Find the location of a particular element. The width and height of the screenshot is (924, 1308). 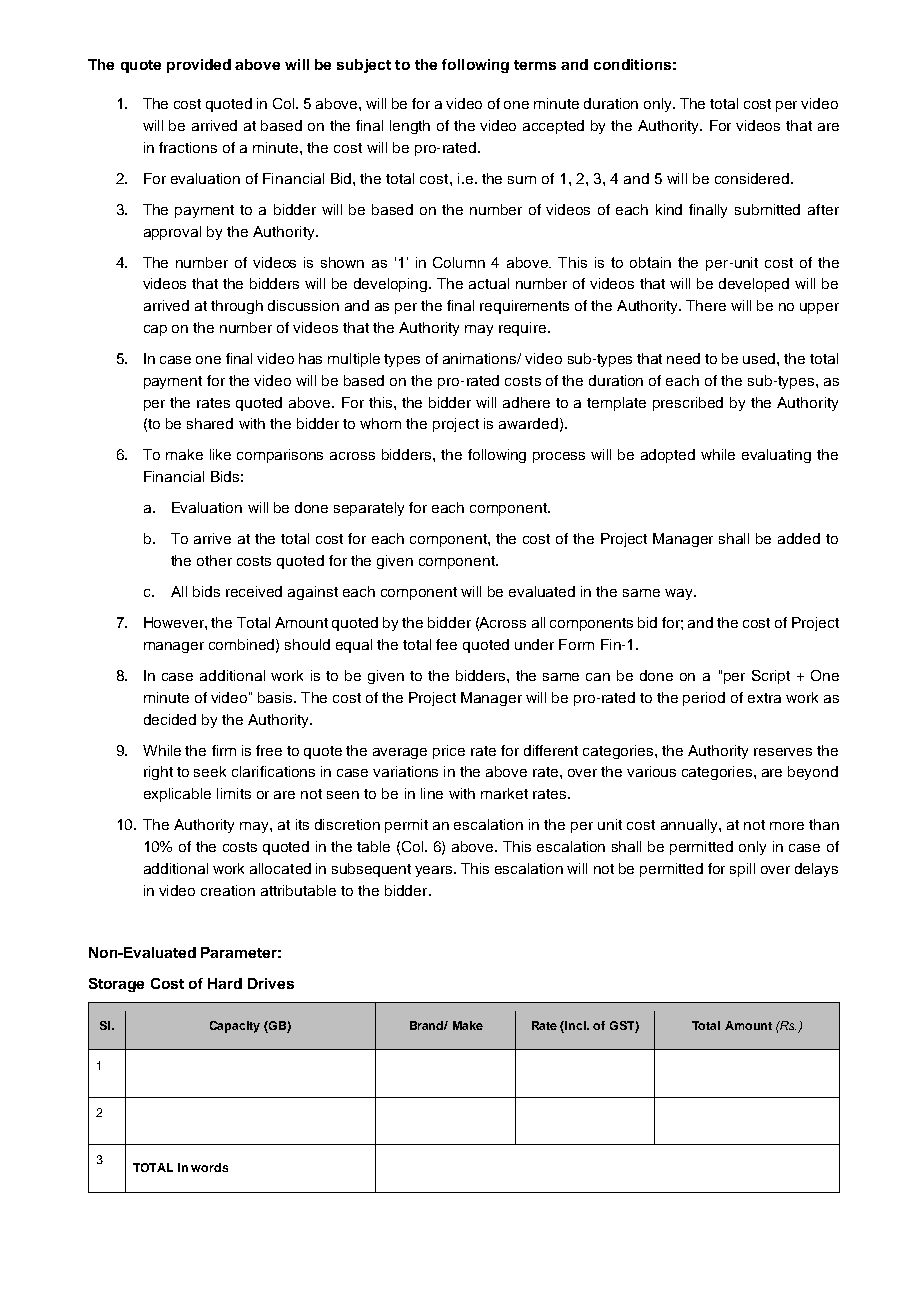

considered is located at coordinates (753, 178).
